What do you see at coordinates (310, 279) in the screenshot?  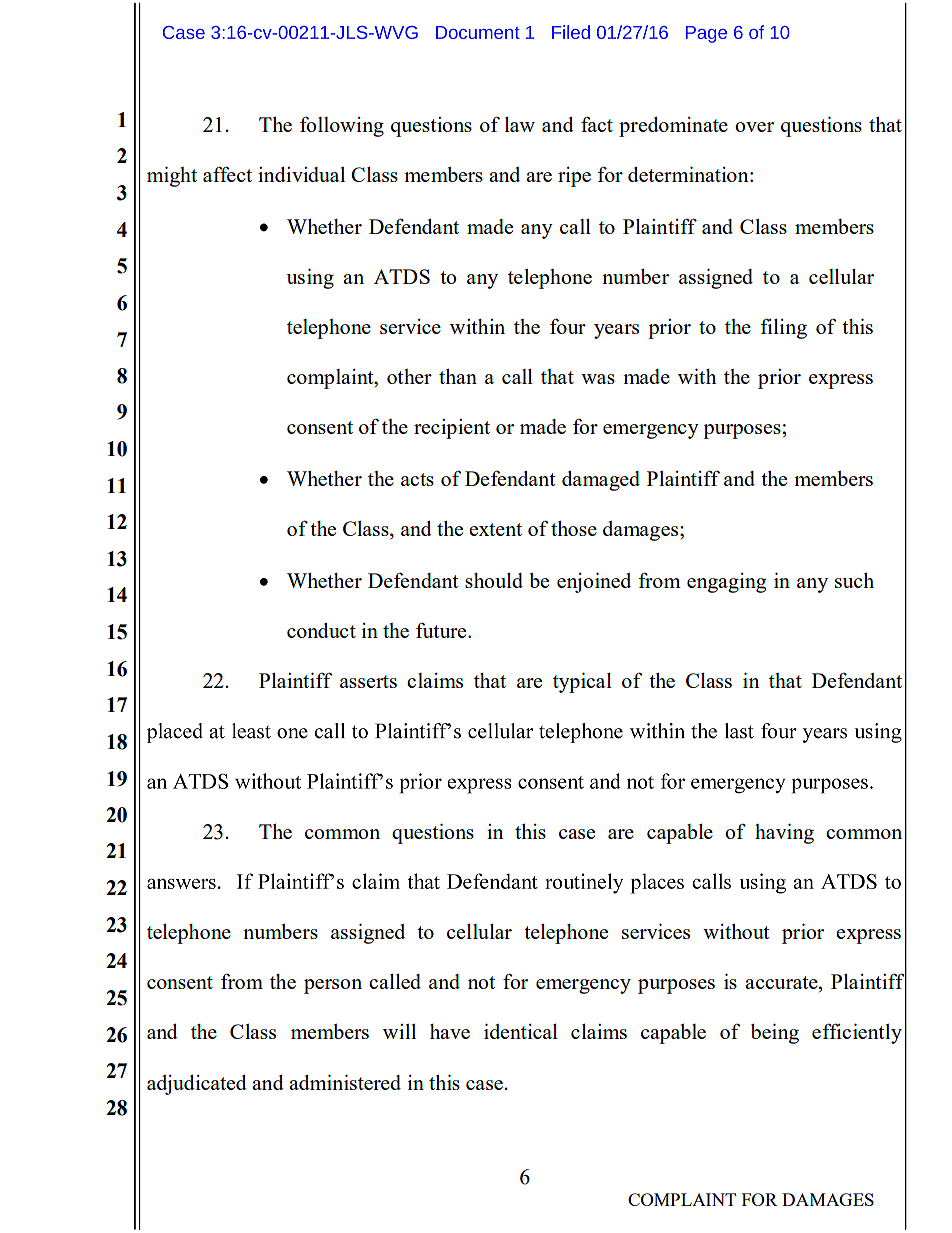 I see `using` at bounding box center [310, 279].
